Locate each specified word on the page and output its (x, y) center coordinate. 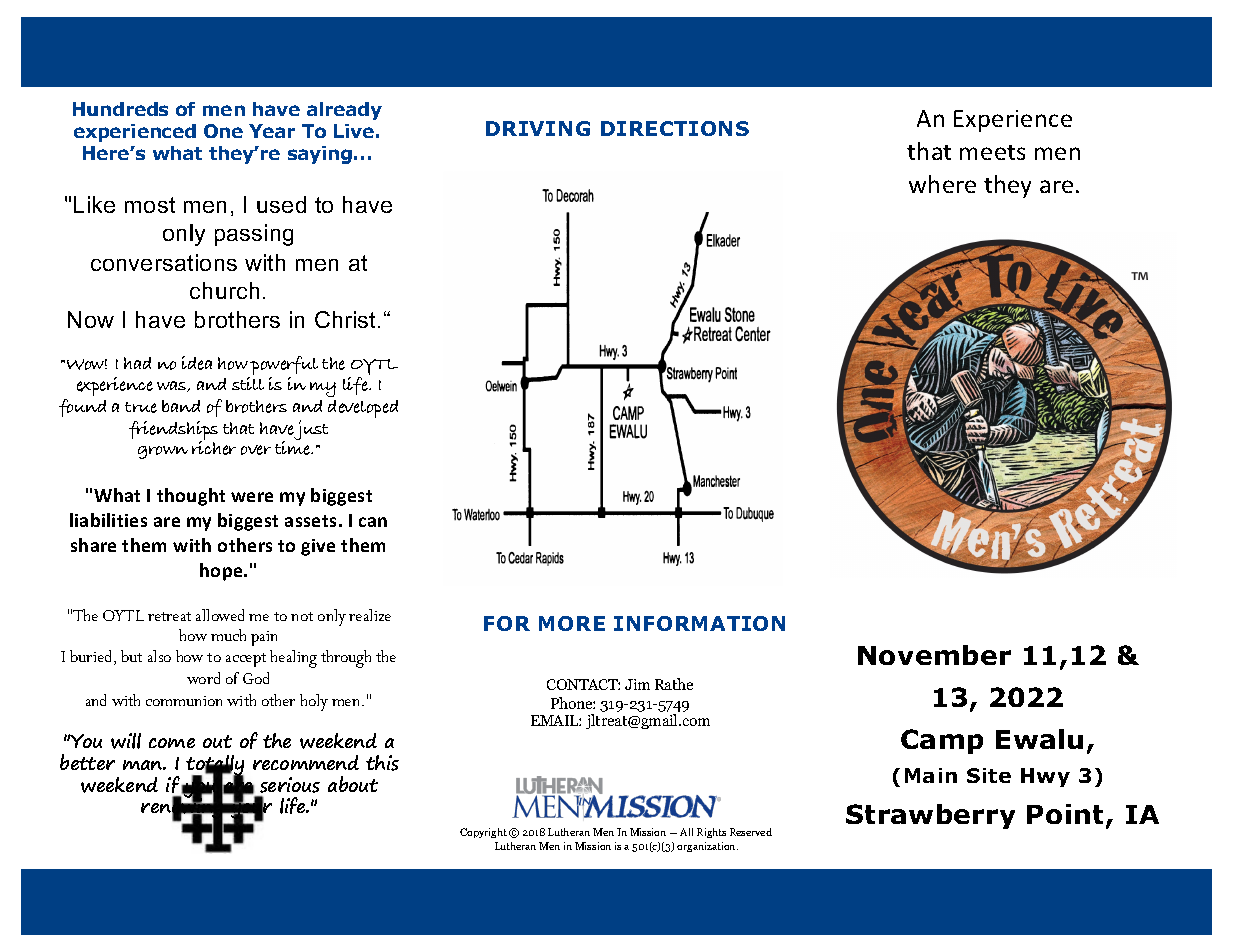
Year (272, 131)
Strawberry (930, 816)
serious (290, 785)
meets (992, 152)
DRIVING (538, 128)
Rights (711, 833)
